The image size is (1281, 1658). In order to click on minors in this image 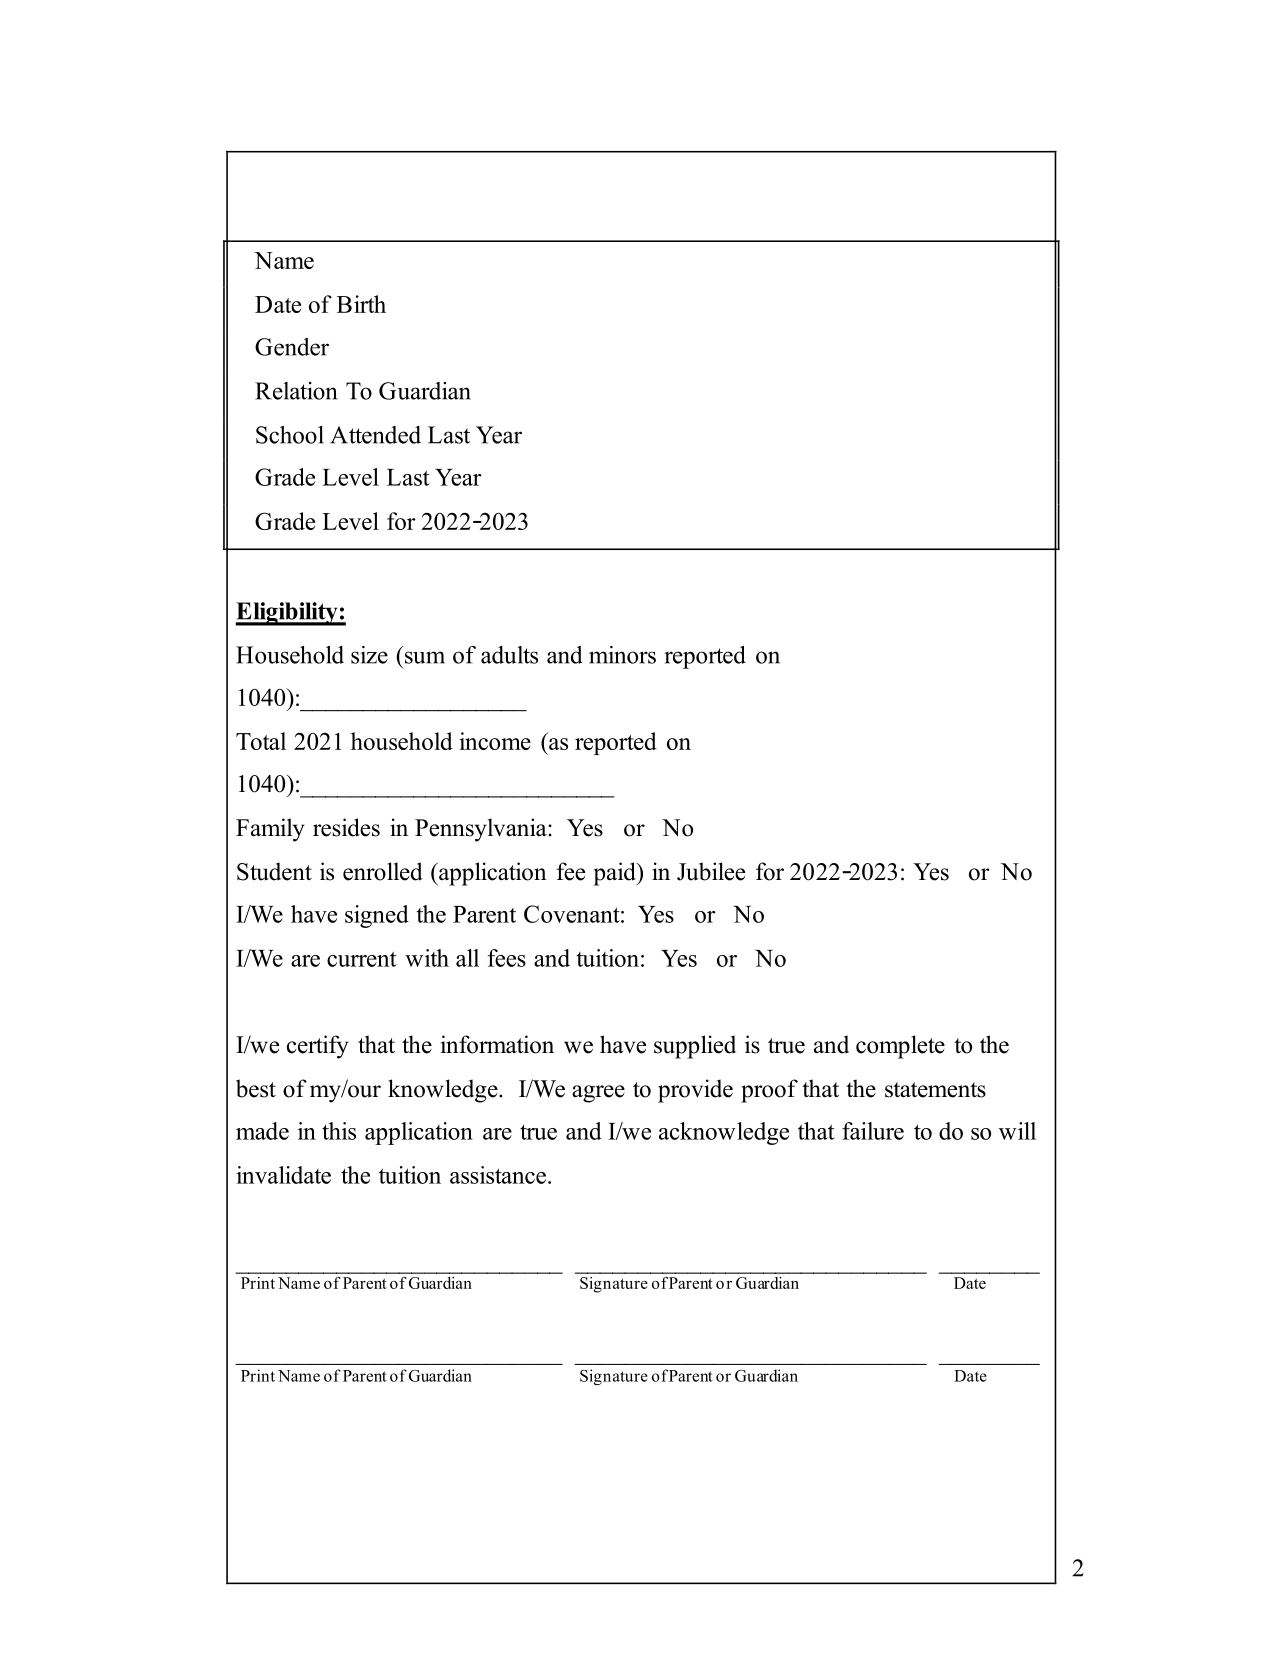, I will do `click(622, 655)`.
